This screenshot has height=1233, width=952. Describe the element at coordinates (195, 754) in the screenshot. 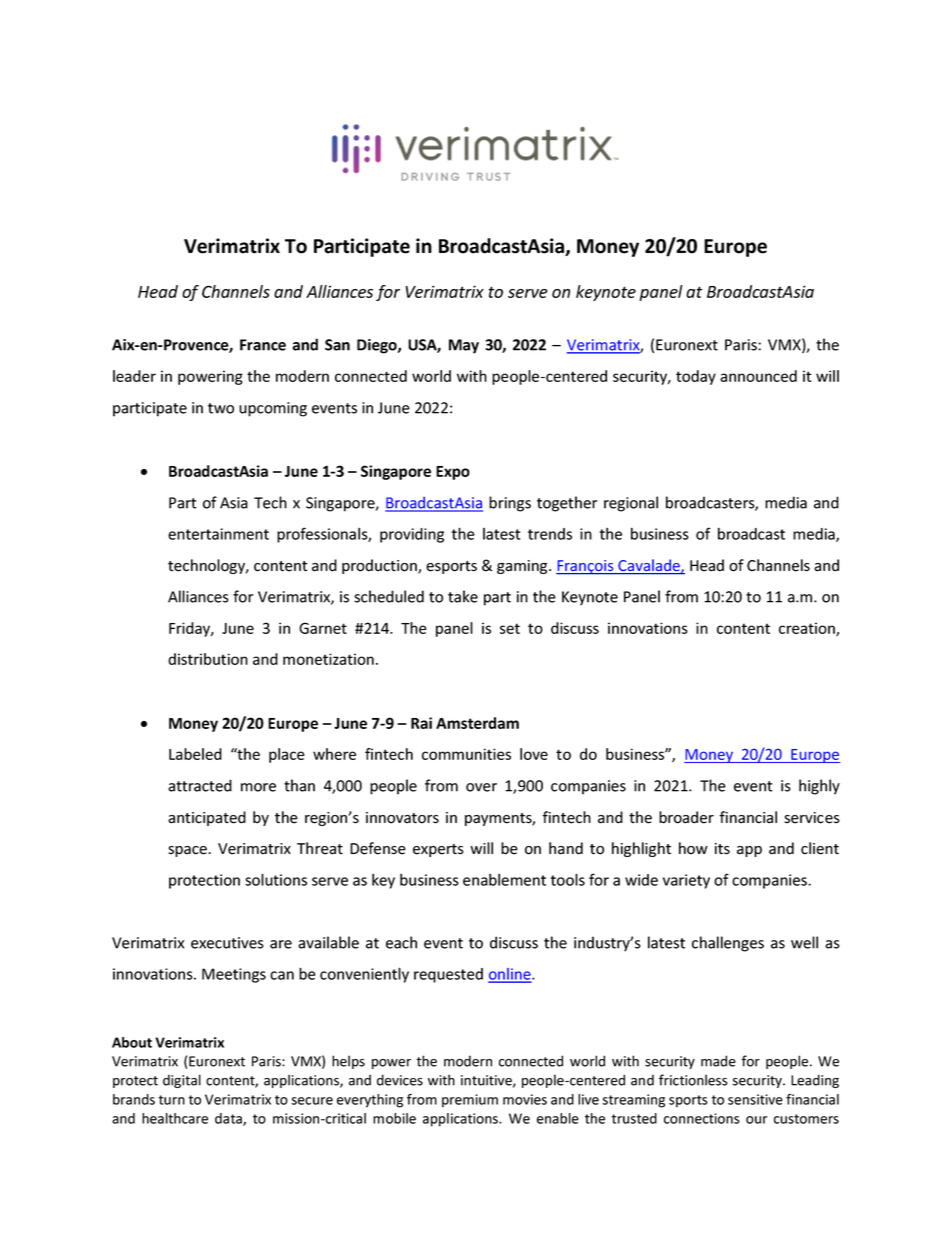

I see `Labeled` at that location.
